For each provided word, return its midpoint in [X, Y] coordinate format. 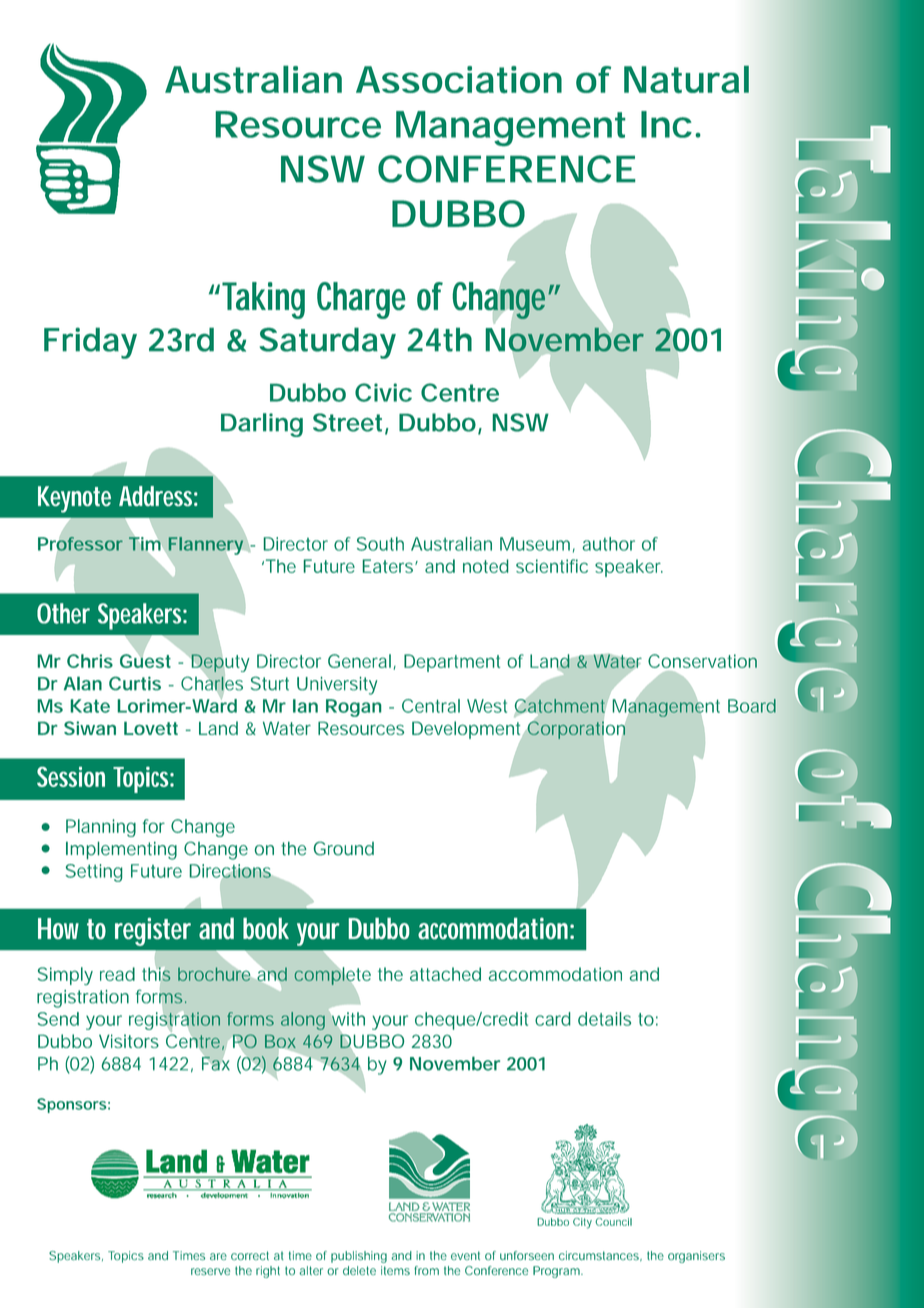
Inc [666, 124]
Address [158, 496]
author [609, 544]
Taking [263, 300]
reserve [210, 1271]
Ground [344, 848]
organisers [696, 1257]
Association [459, 79]
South [380, 544]
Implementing [121, 851]
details [604, 1019]
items [395, 1270]
